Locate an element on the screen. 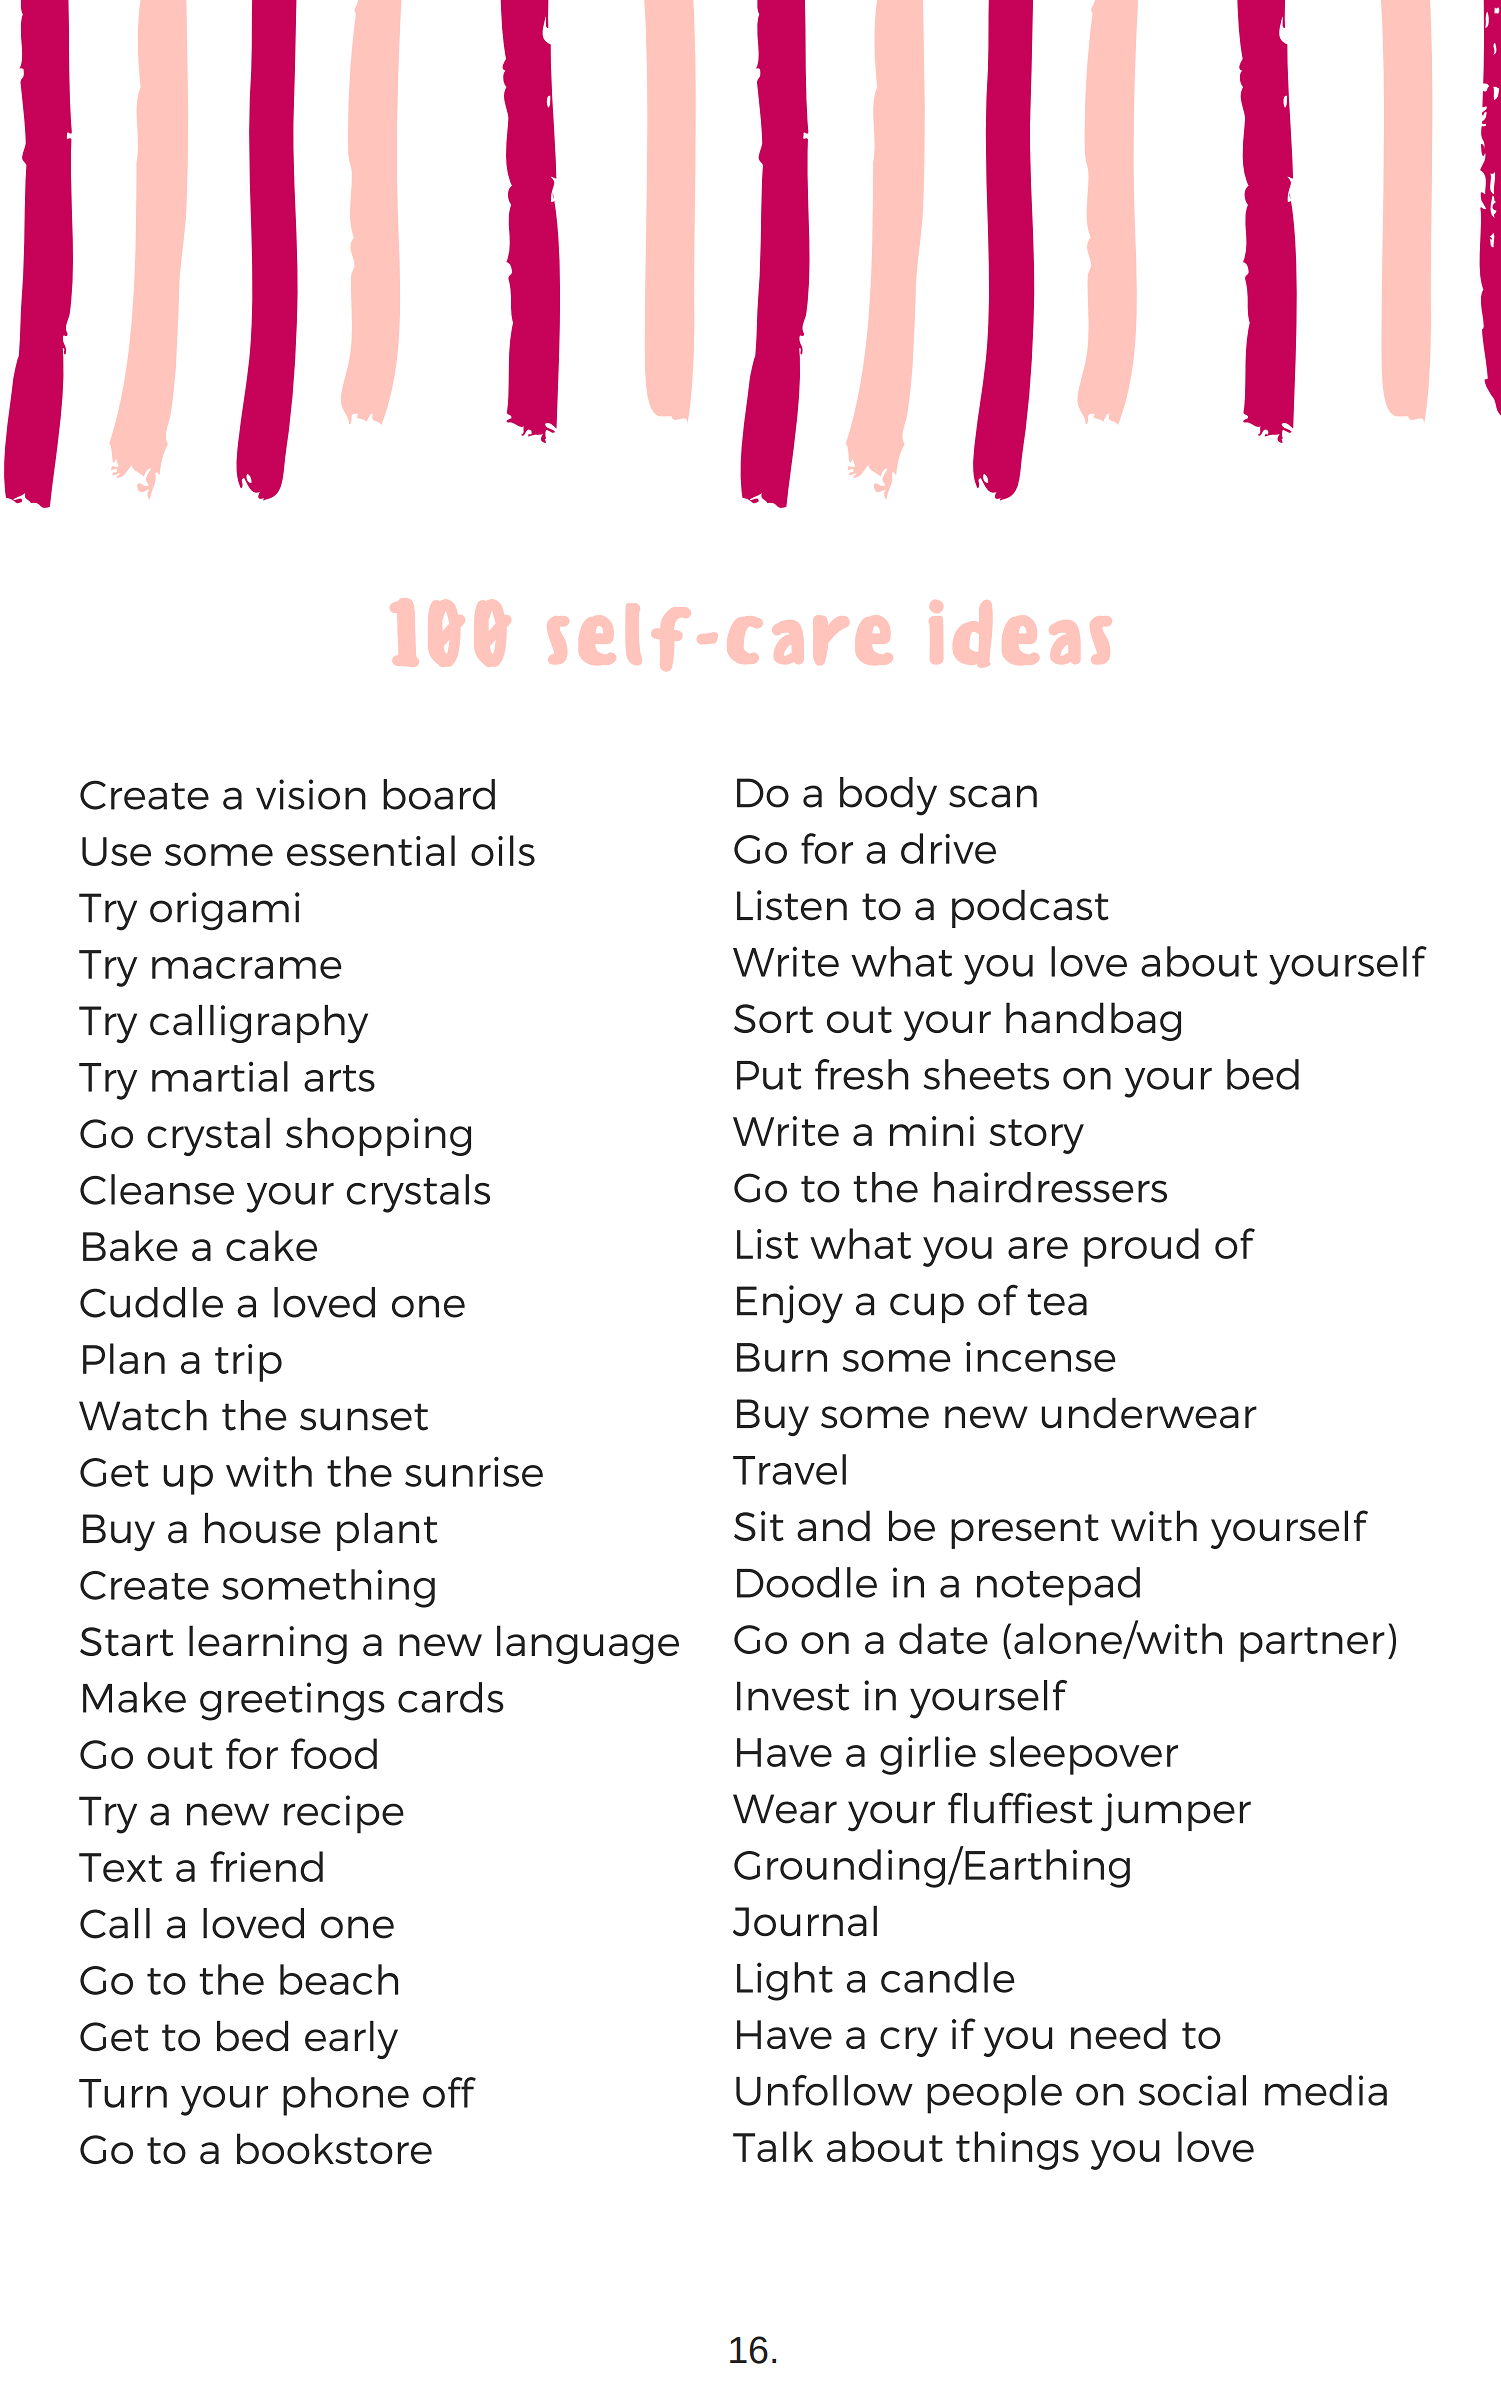  cake is located at coordinates (271, 1245).
